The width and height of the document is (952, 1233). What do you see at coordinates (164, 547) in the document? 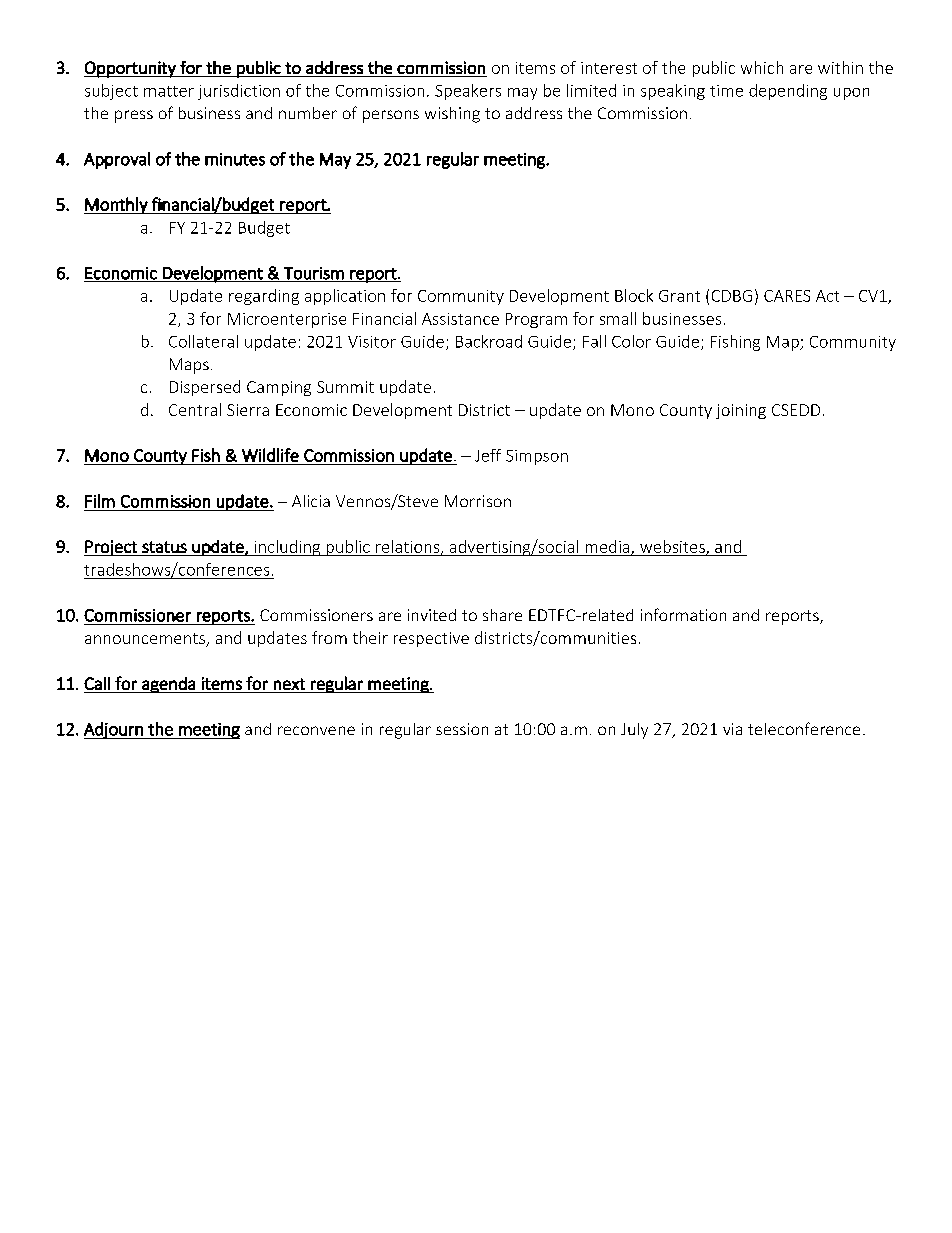
I see `status` at bounding box center [164, 547].
